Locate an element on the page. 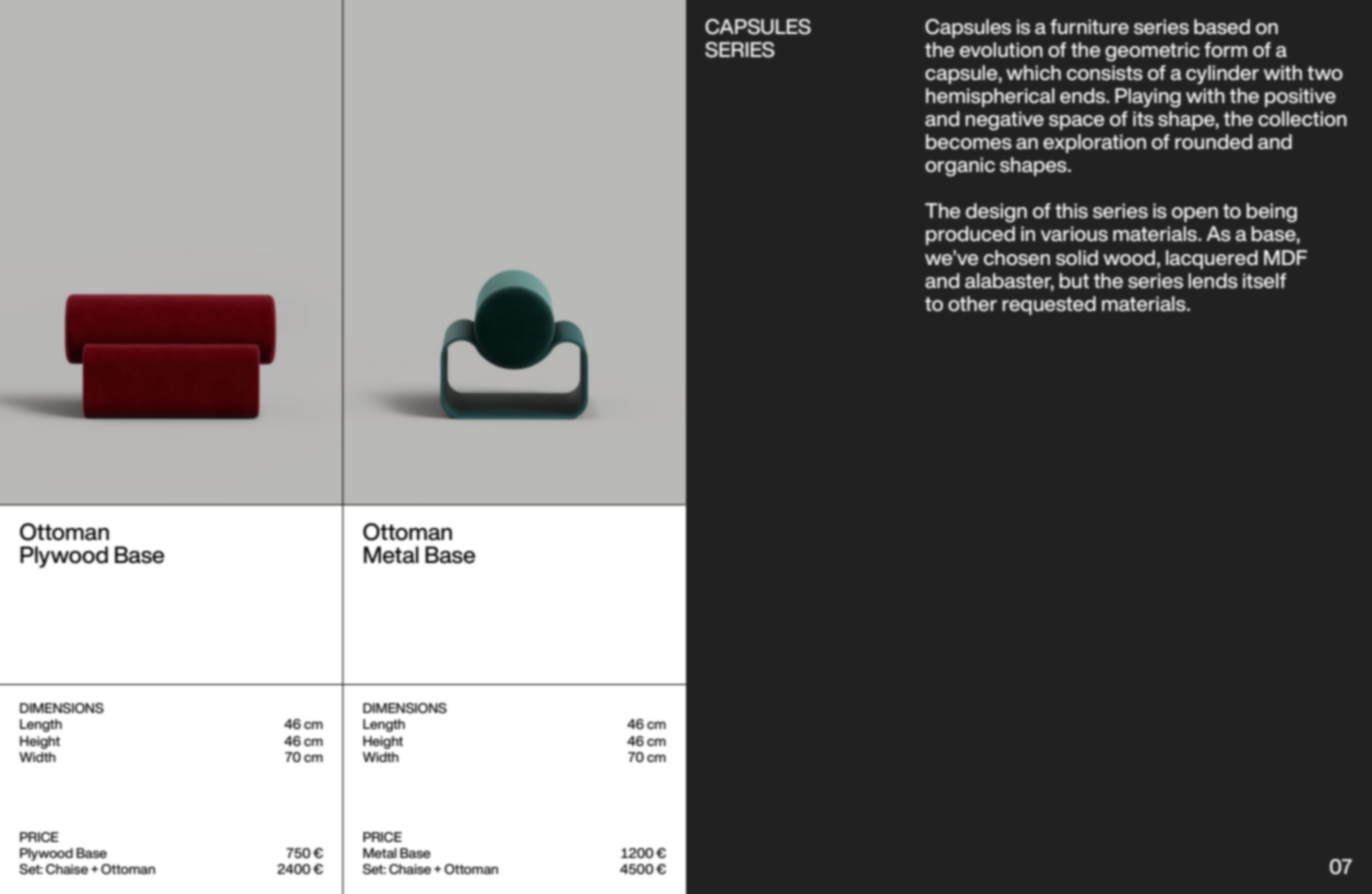 This document has height=894, width=1372. organic is located at coordinates (960, 167).
